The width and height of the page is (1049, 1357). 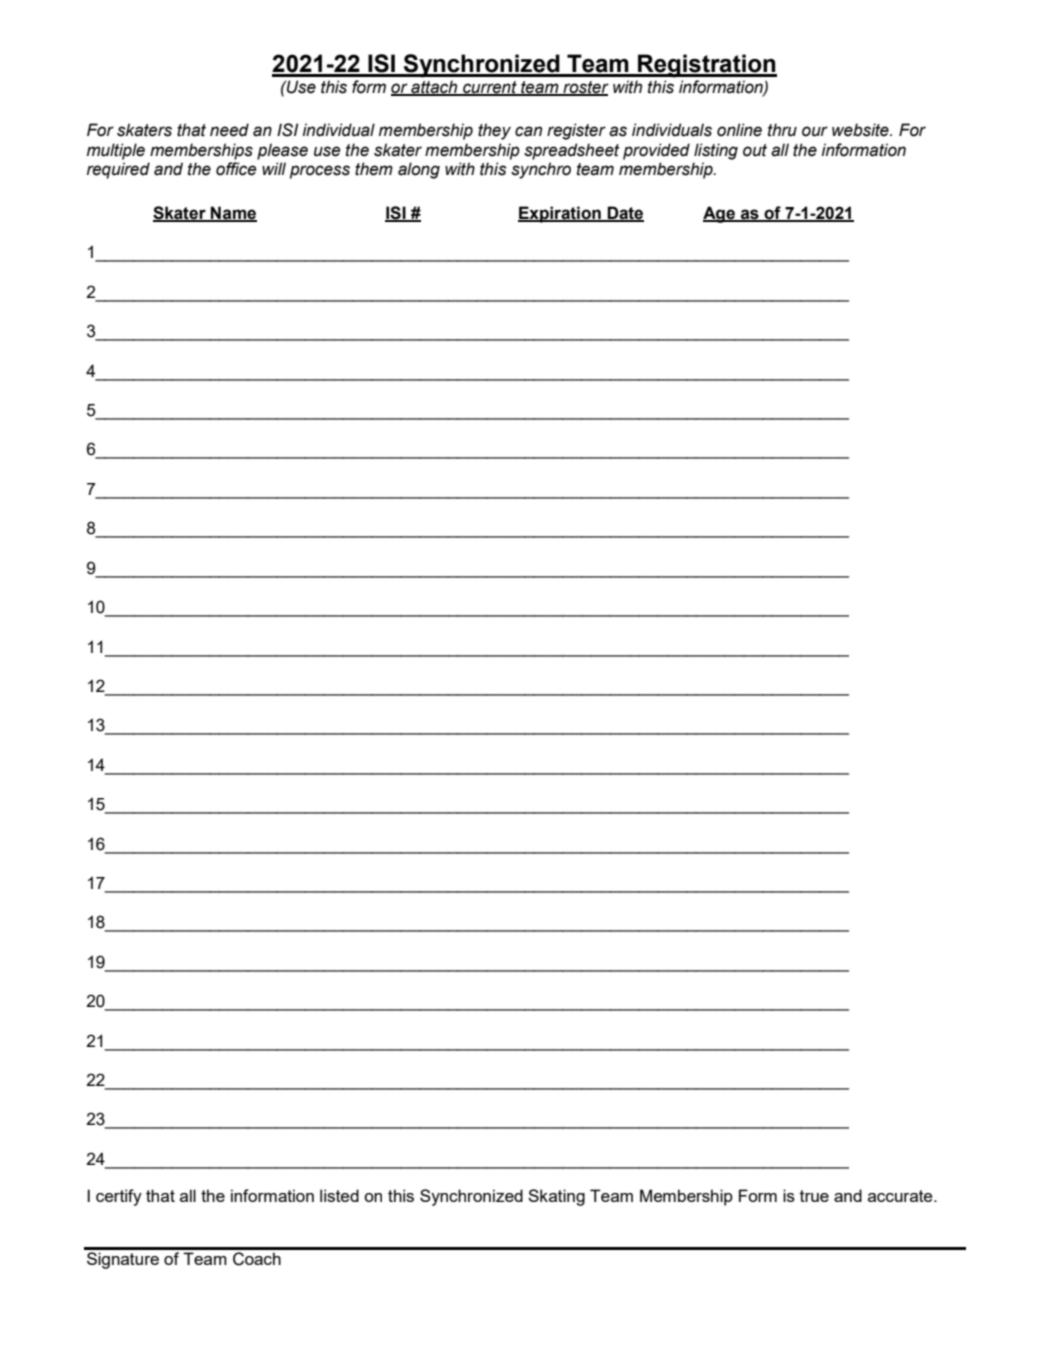 What do you see at coordinates (339, 1195) in the page?
I see `listed` at bounding box center [339, 1195].
